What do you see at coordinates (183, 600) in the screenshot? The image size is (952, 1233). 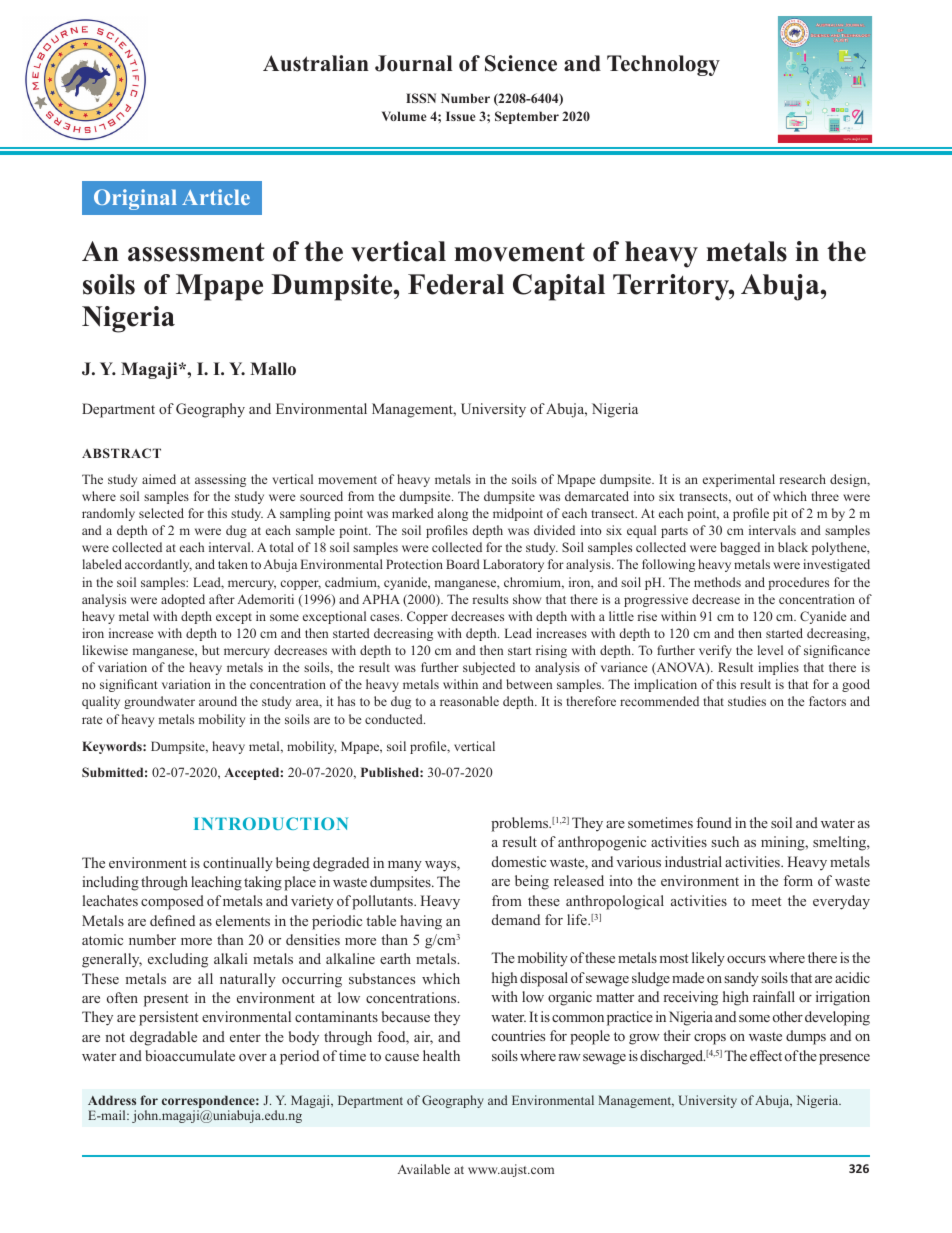 I see `adopted` at bounding box center [183, 600].
